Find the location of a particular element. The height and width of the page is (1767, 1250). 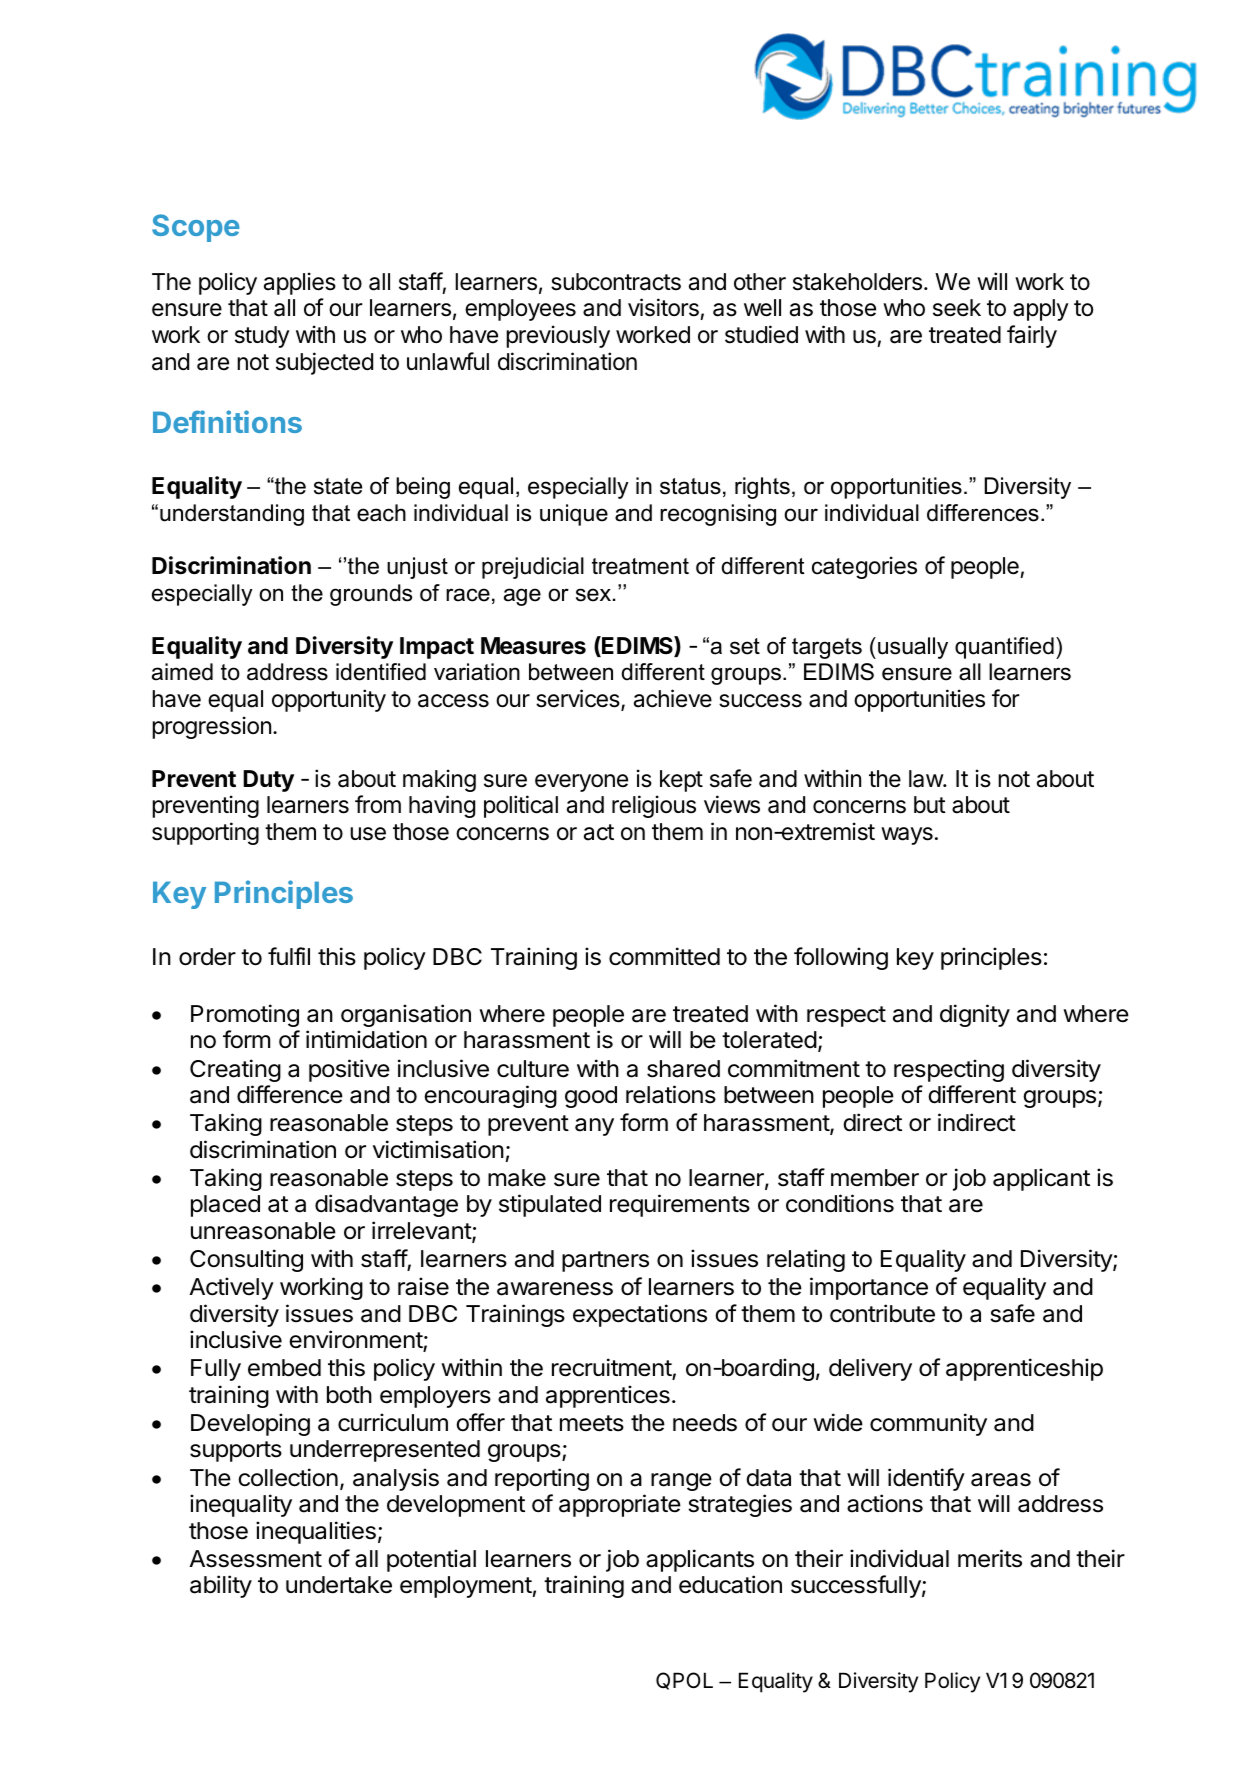

committed is located at coordinates (664, 956).
